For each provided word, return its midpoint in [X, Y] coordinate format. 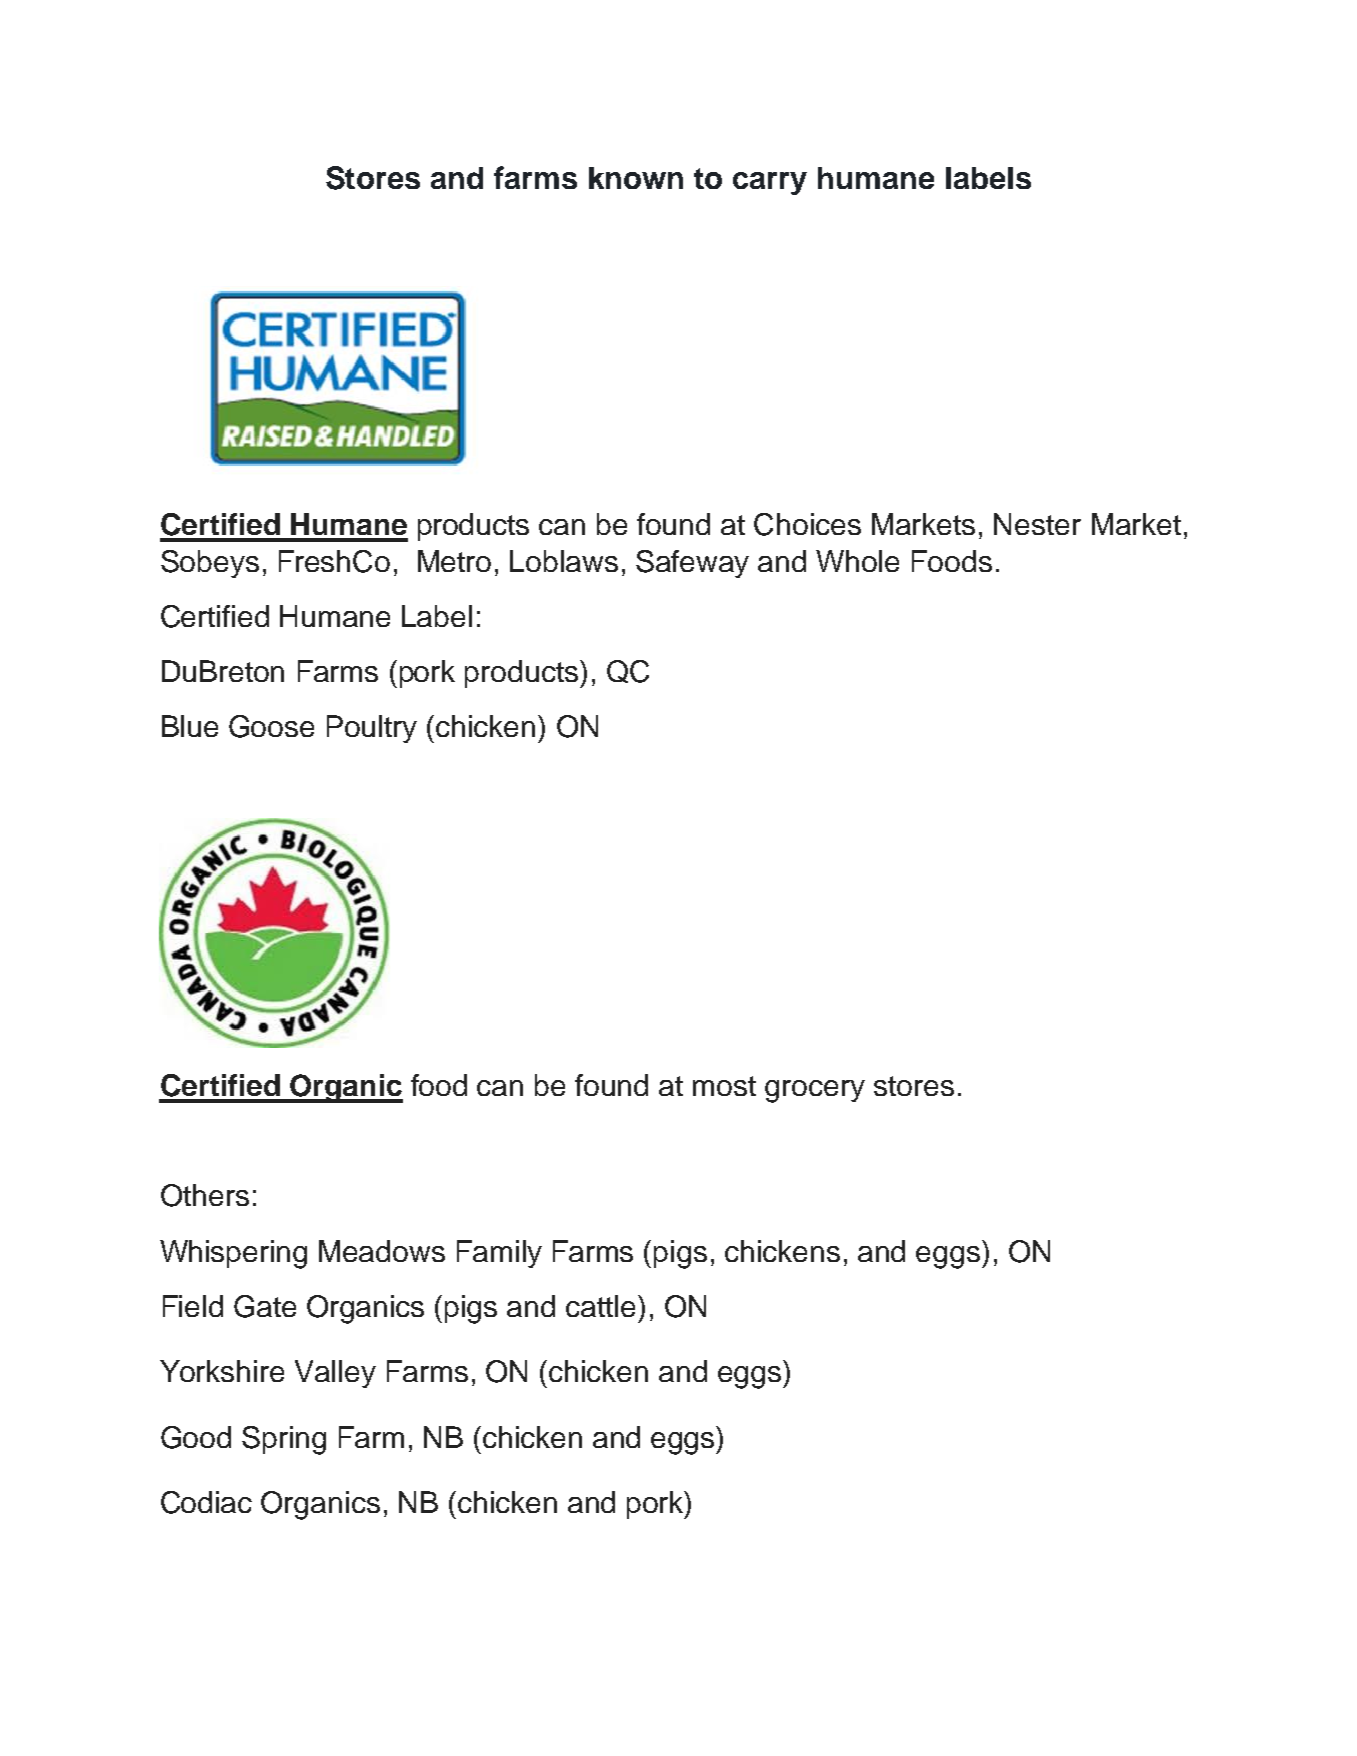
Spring [284, 1440]
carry [770, 183]
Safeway [692, 564]
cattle [600, 1306]
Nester [1037, 524]
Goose [271, 726]
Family [499, 1254]
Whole [857, 561]
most [724, 1086]
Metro [454, 561]
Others [205, 1195]
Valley [335, 1374]
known [636, 178]
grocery [815, 1091]
